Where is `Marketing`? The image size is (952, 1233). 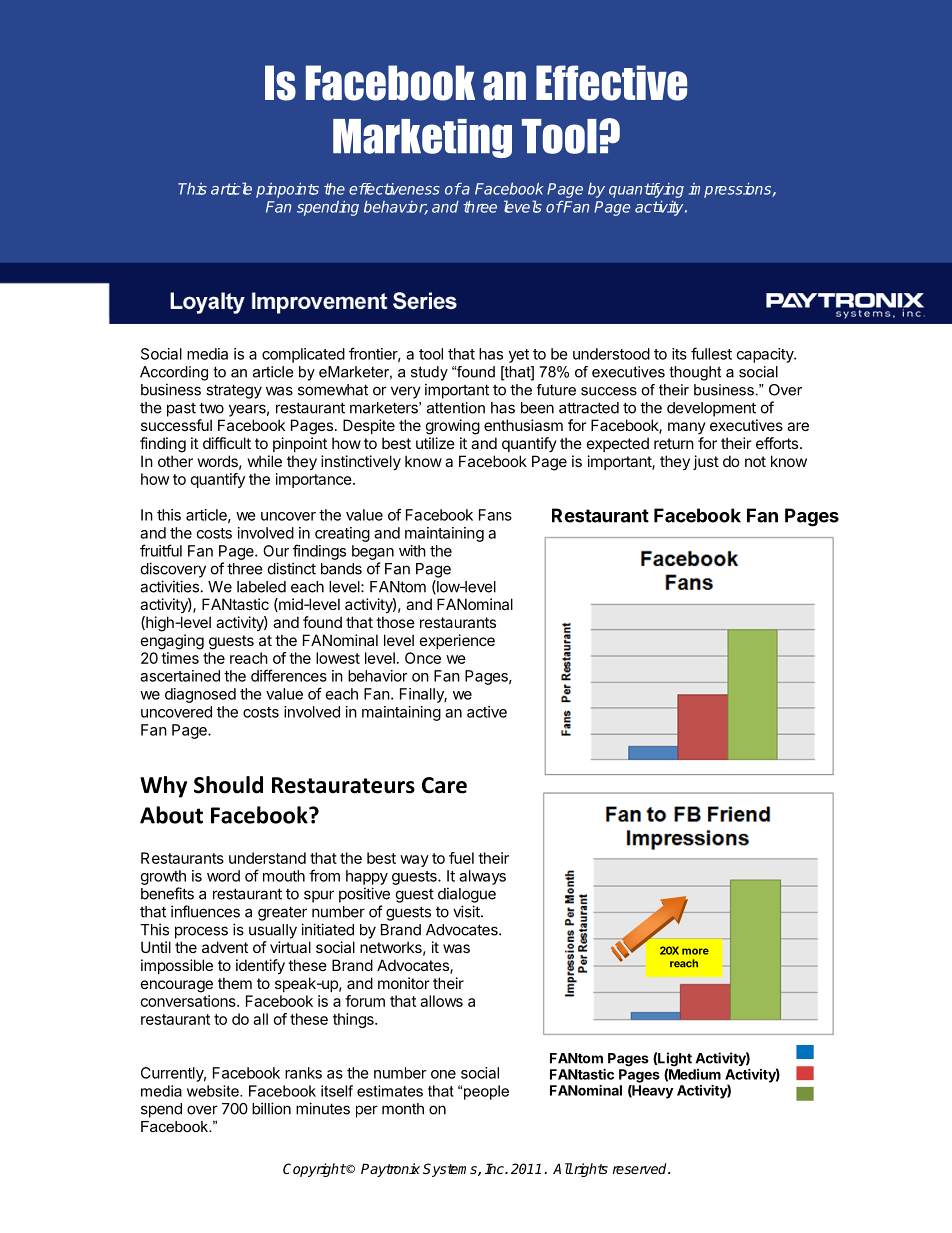
Marketing is located at coordinates (422, 138).
